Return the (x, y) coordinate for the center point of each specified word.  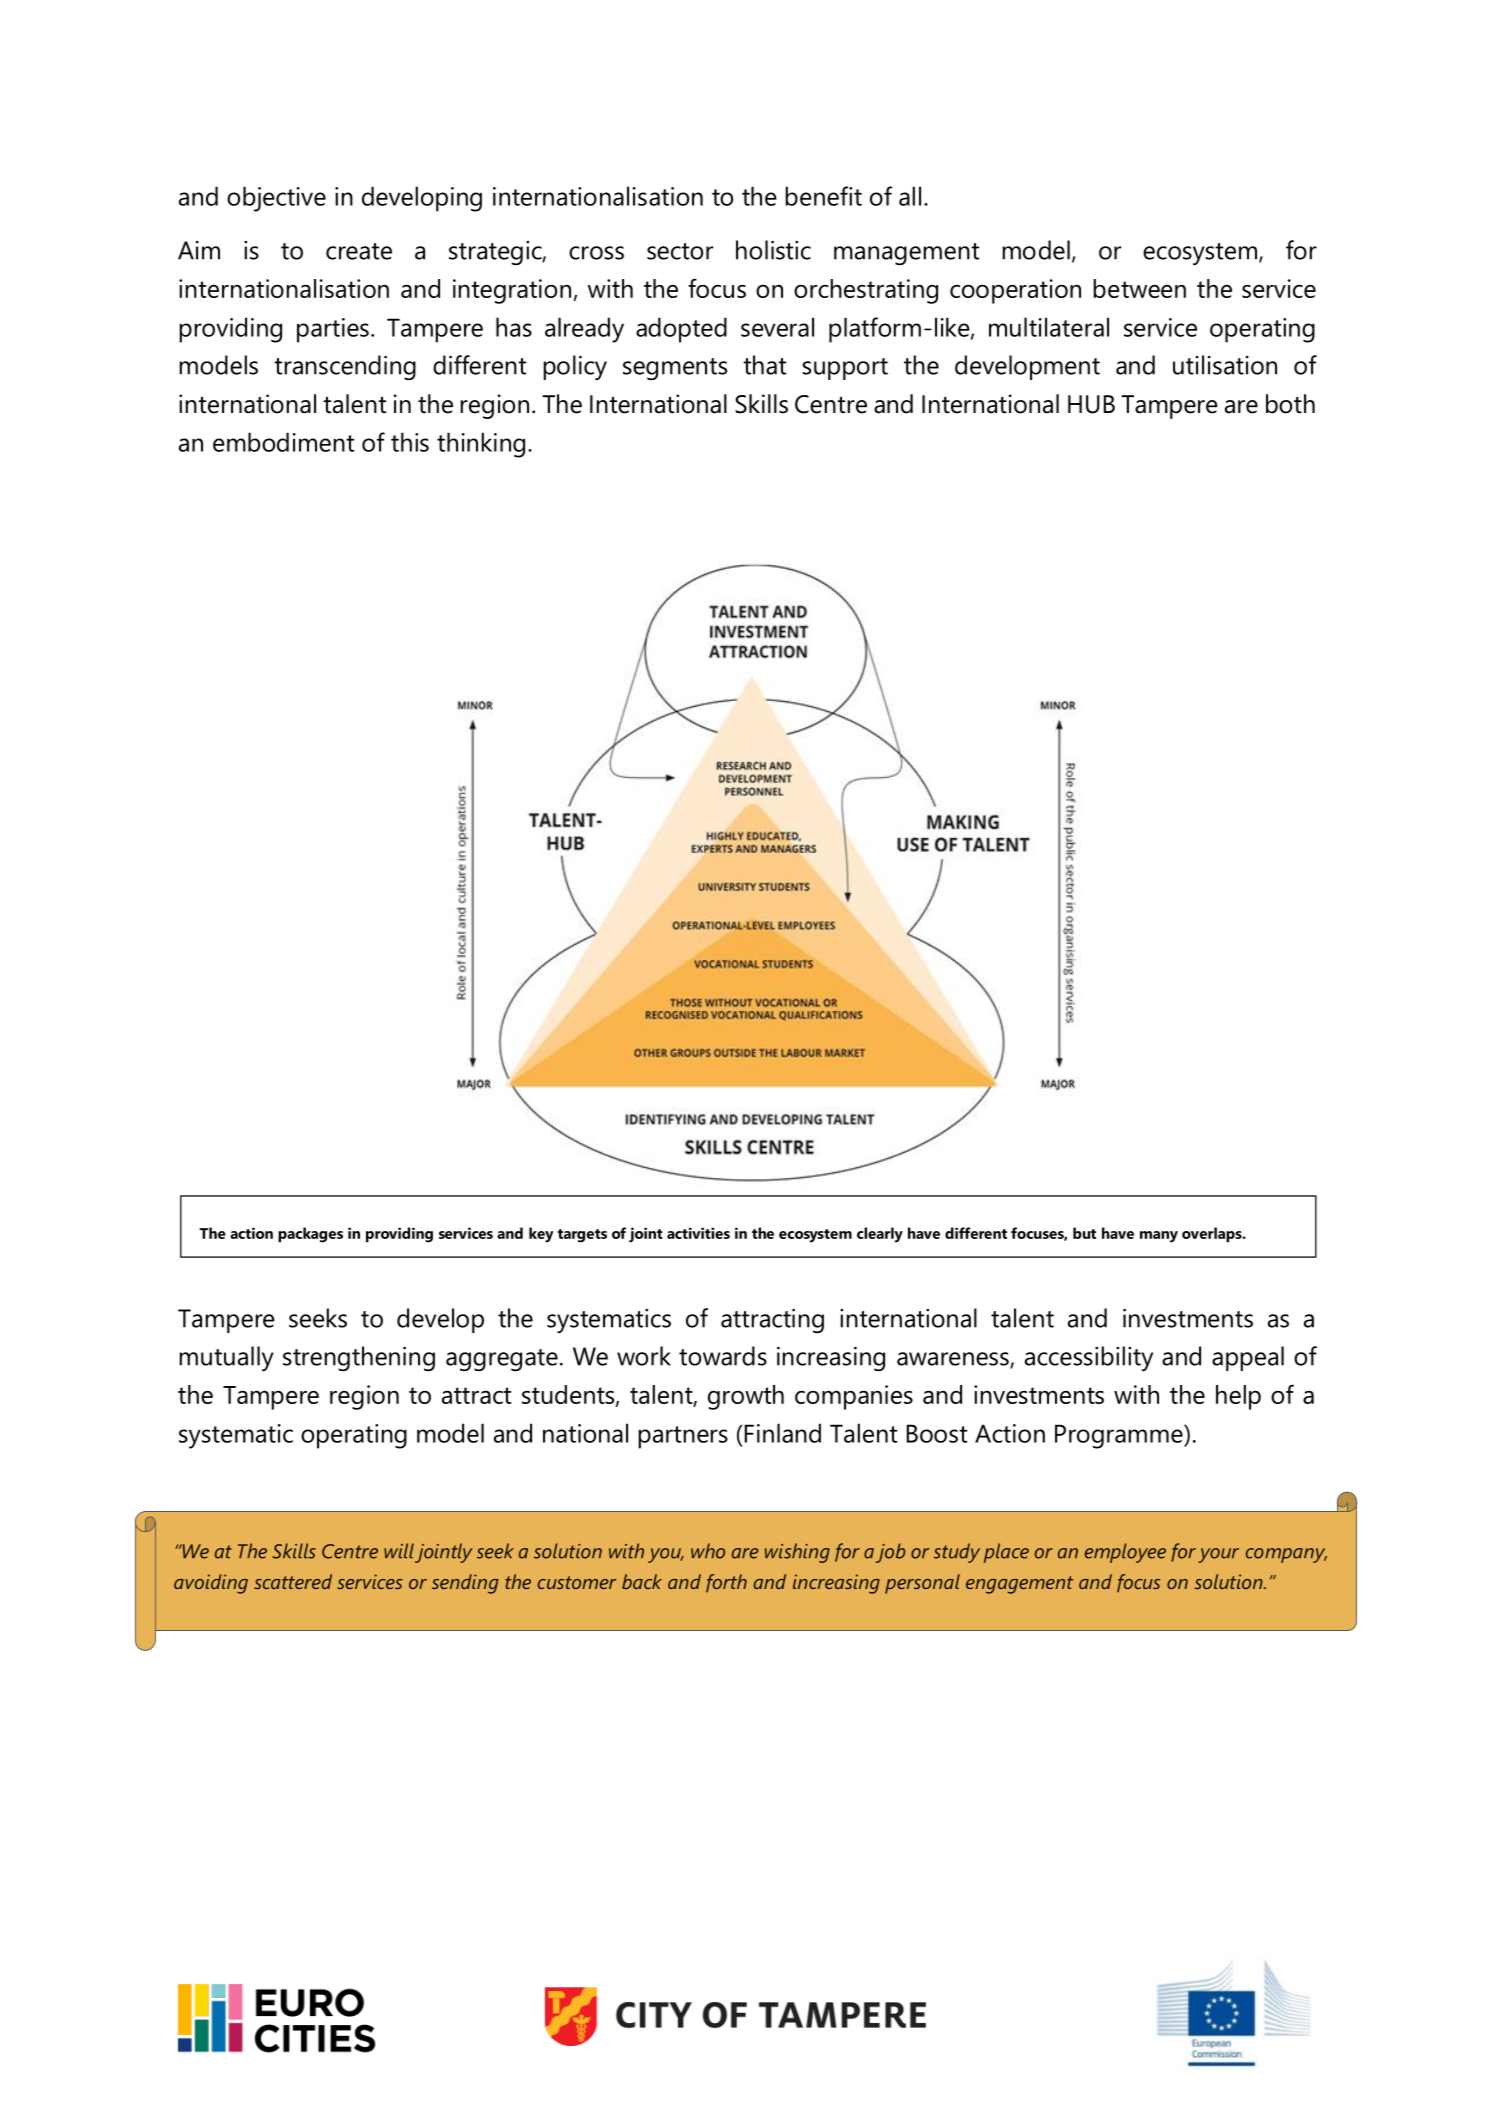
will (399, 1551)
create (359, 251)
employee (1125, 1553)
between (1139, 288)
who (708, 1551)
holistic (773, 250)
